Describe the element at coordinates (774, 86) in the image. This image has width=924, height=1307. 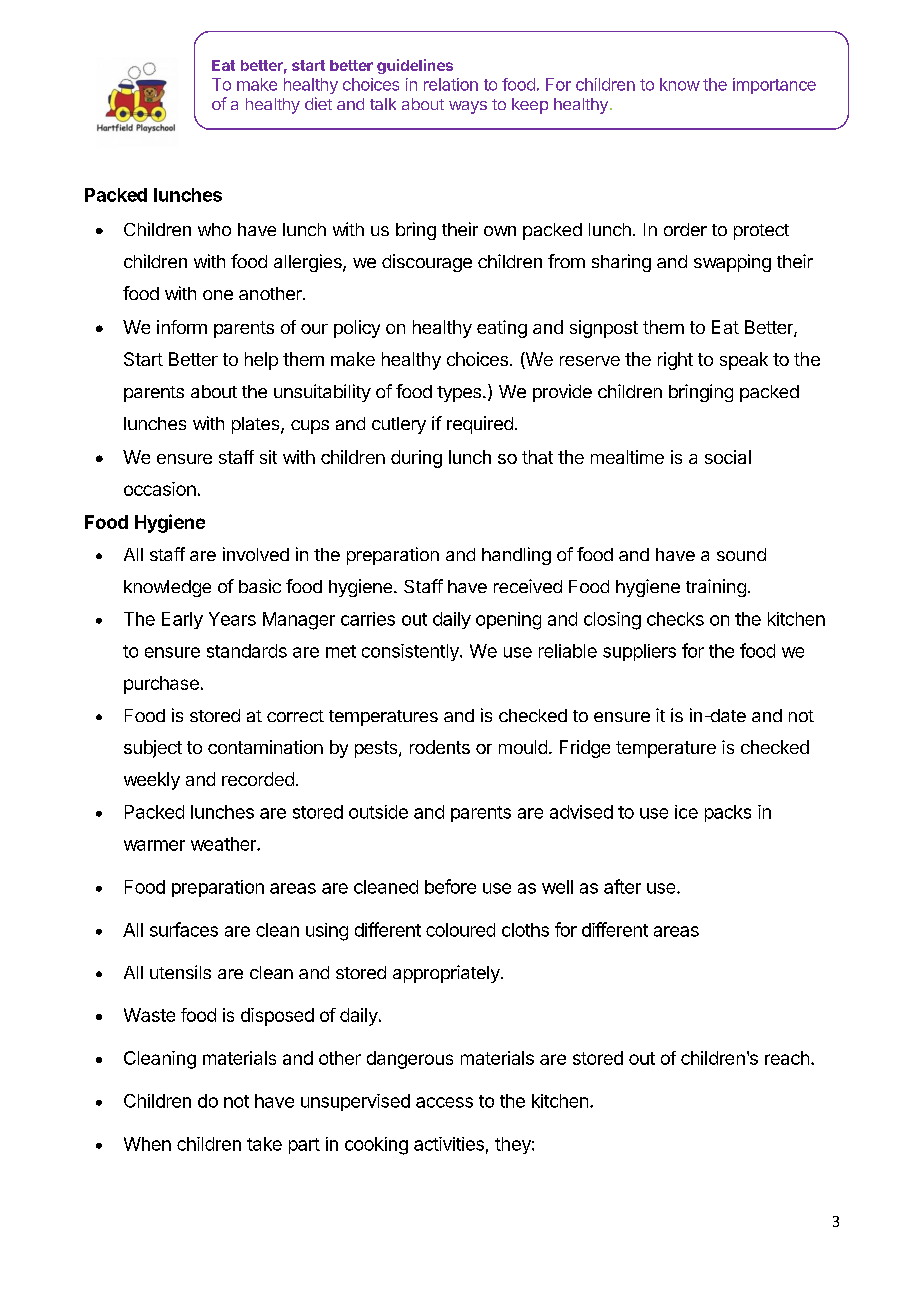
I see `importance` at that location.
